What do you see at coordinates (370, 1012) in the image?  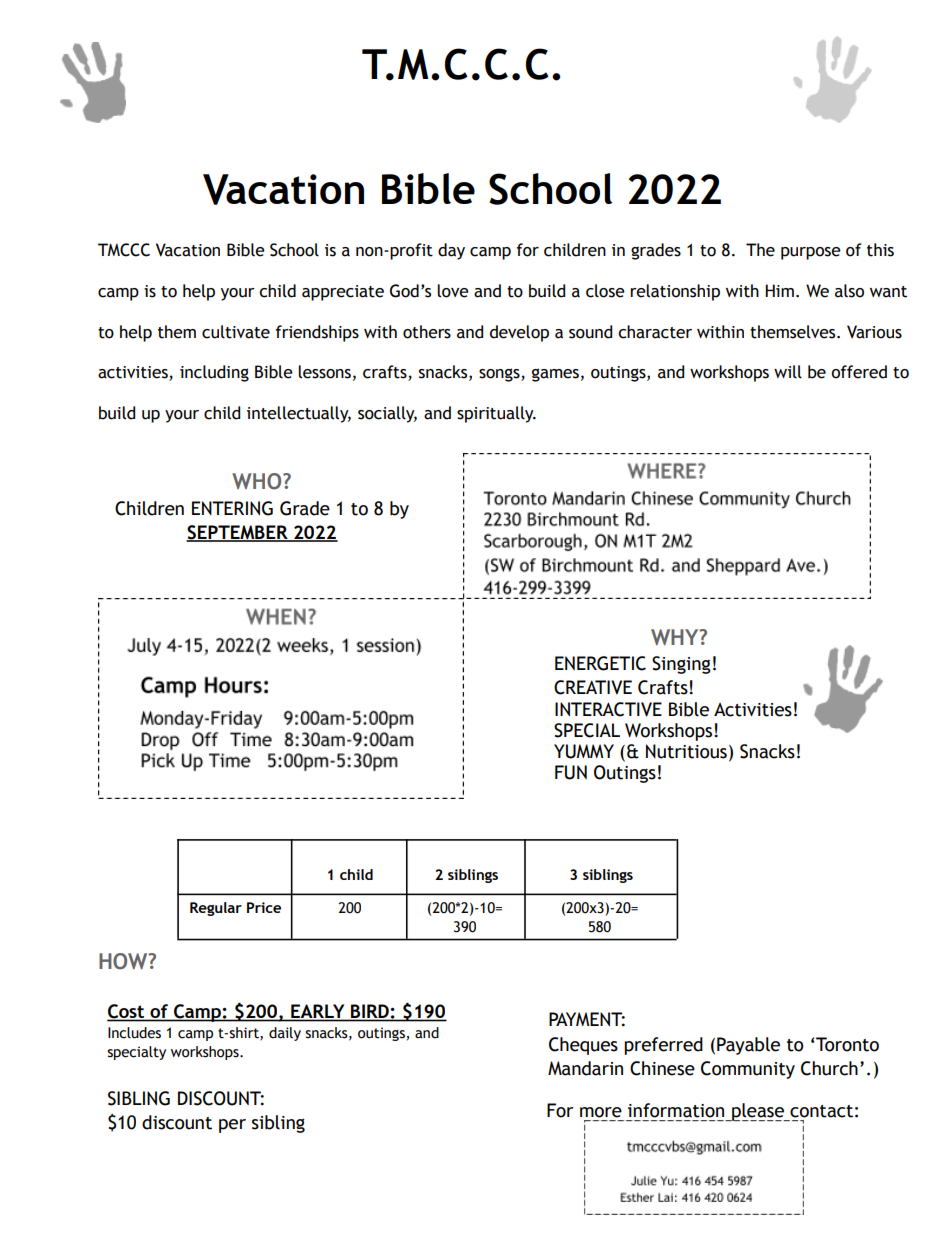 I see `BIRD` at bounding box center [370, 1012].
